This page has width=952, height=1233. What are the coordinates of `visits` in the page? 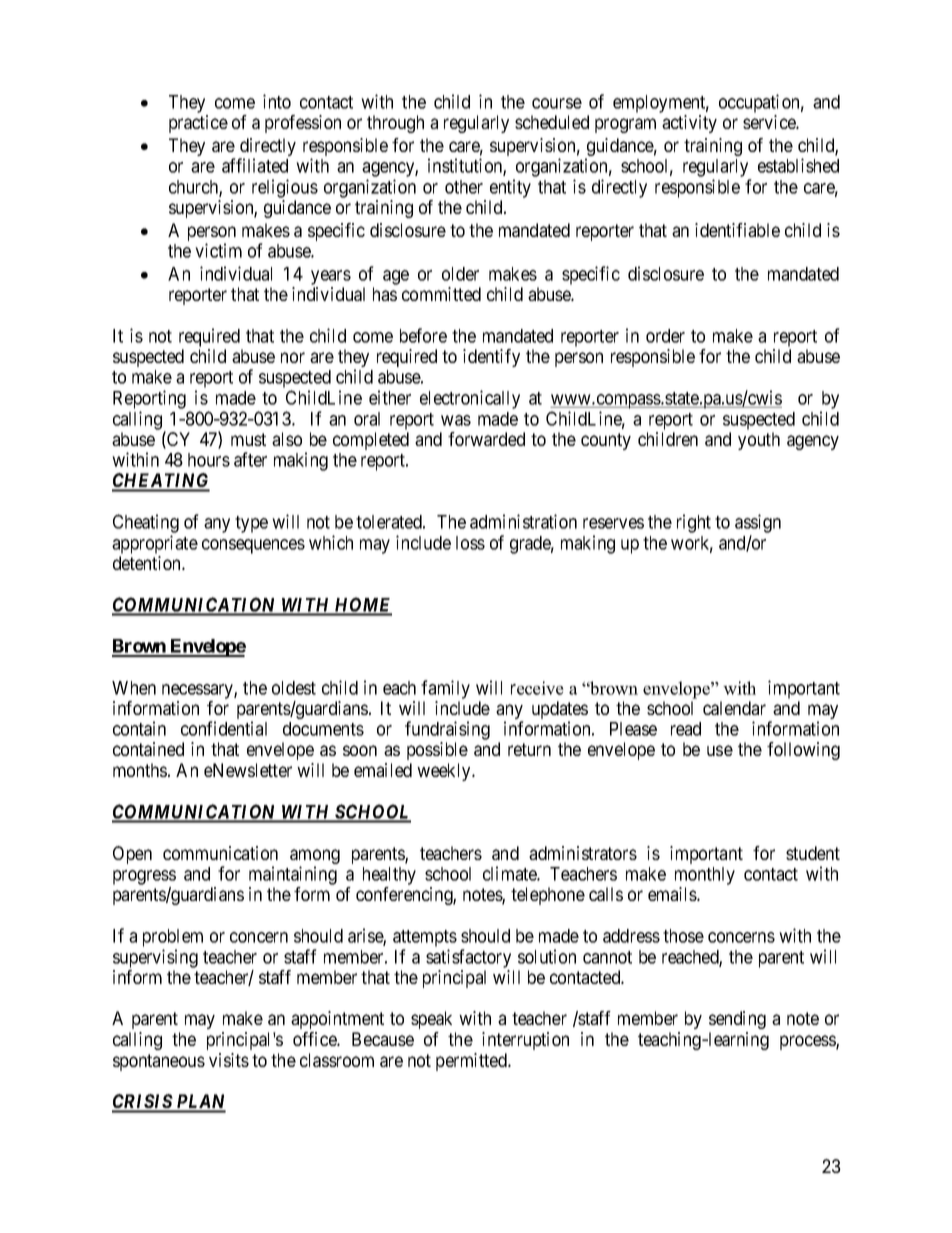 It's located at (229, 1060).
